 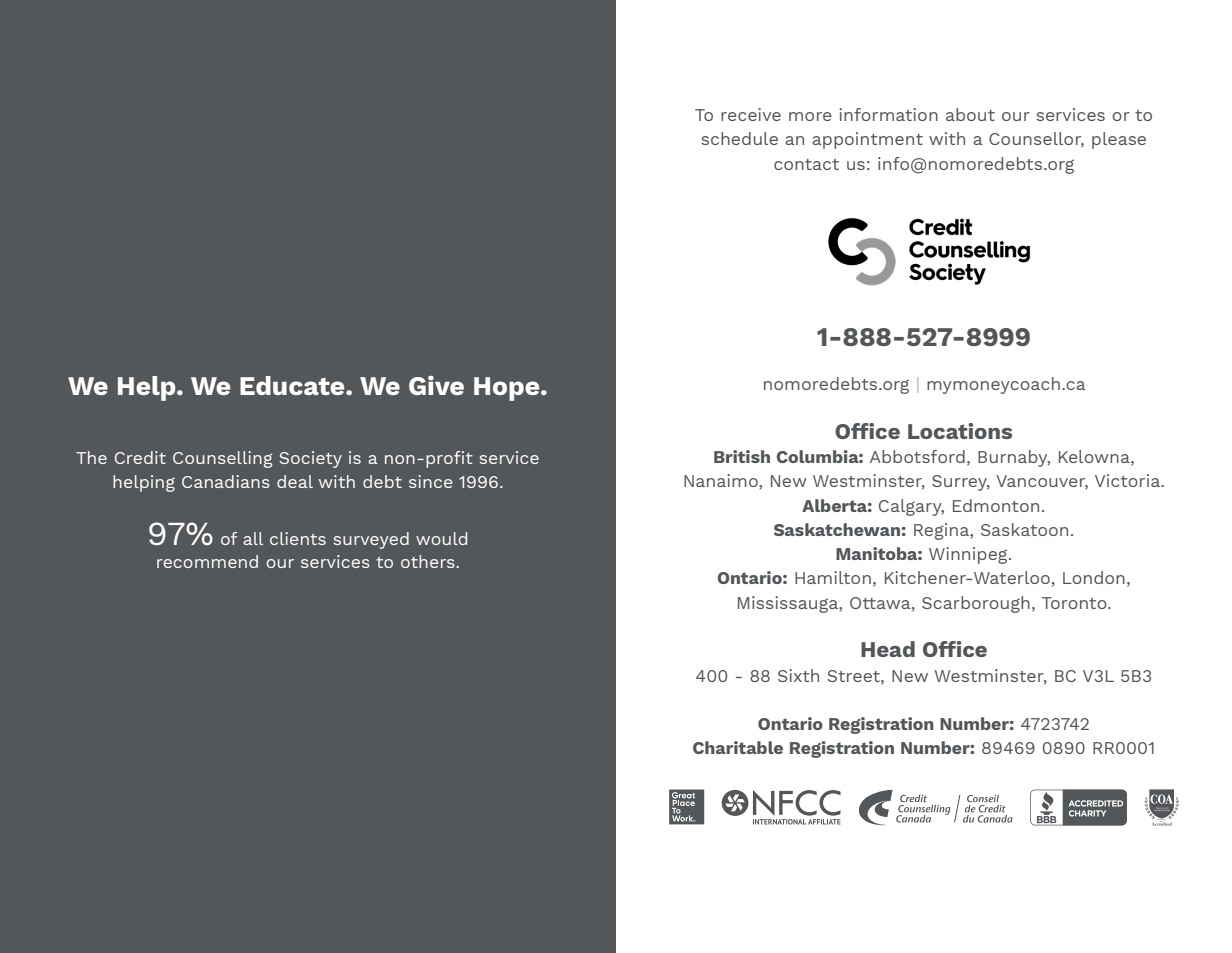 I want to click on Head, so click(x=888, y=649).
